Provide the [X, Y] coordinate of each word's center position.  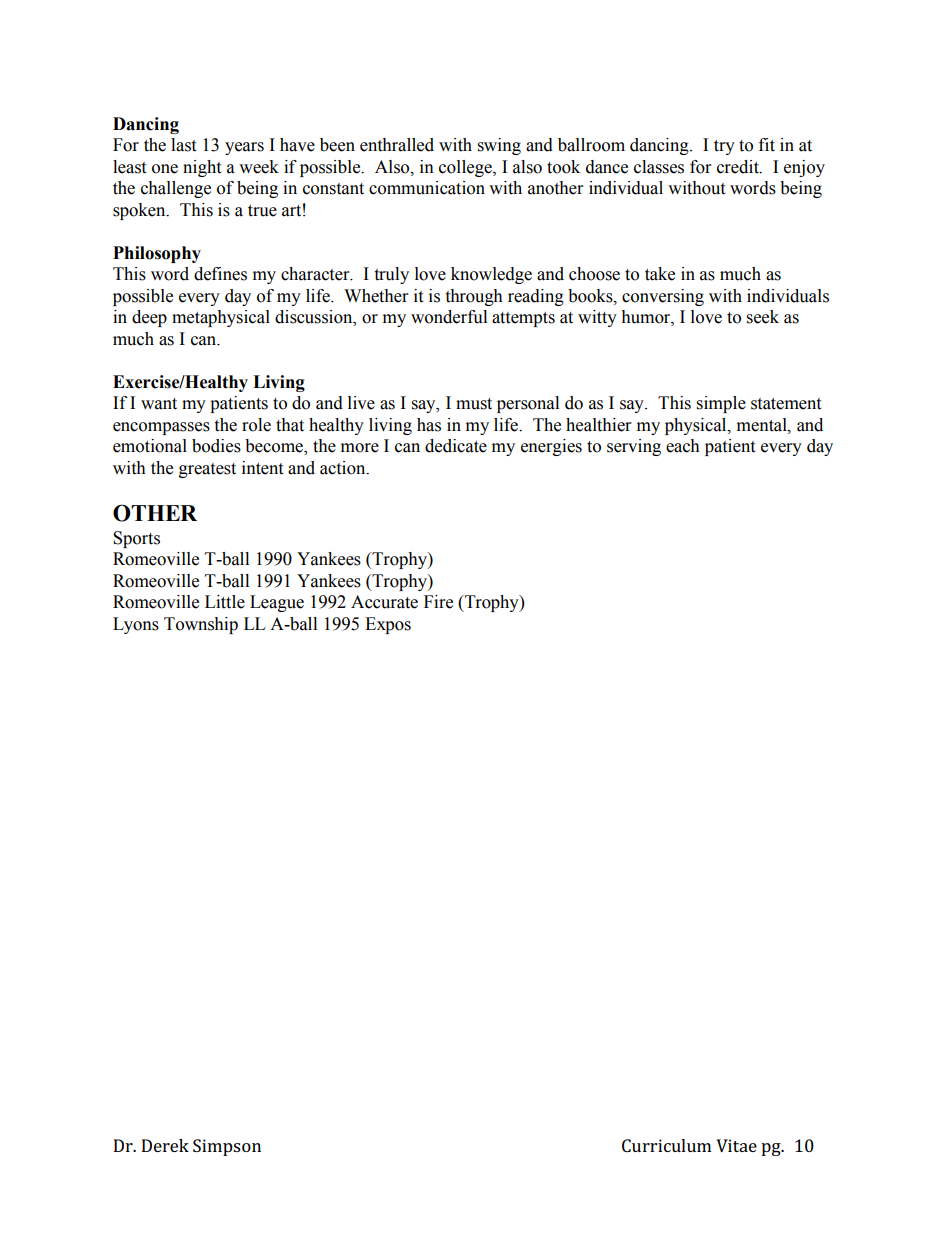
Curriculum [666, 1145]
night [202, 168]
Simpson [227, 1147]
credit [739, 167]
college [466, 168]
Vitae [736, 1145]
